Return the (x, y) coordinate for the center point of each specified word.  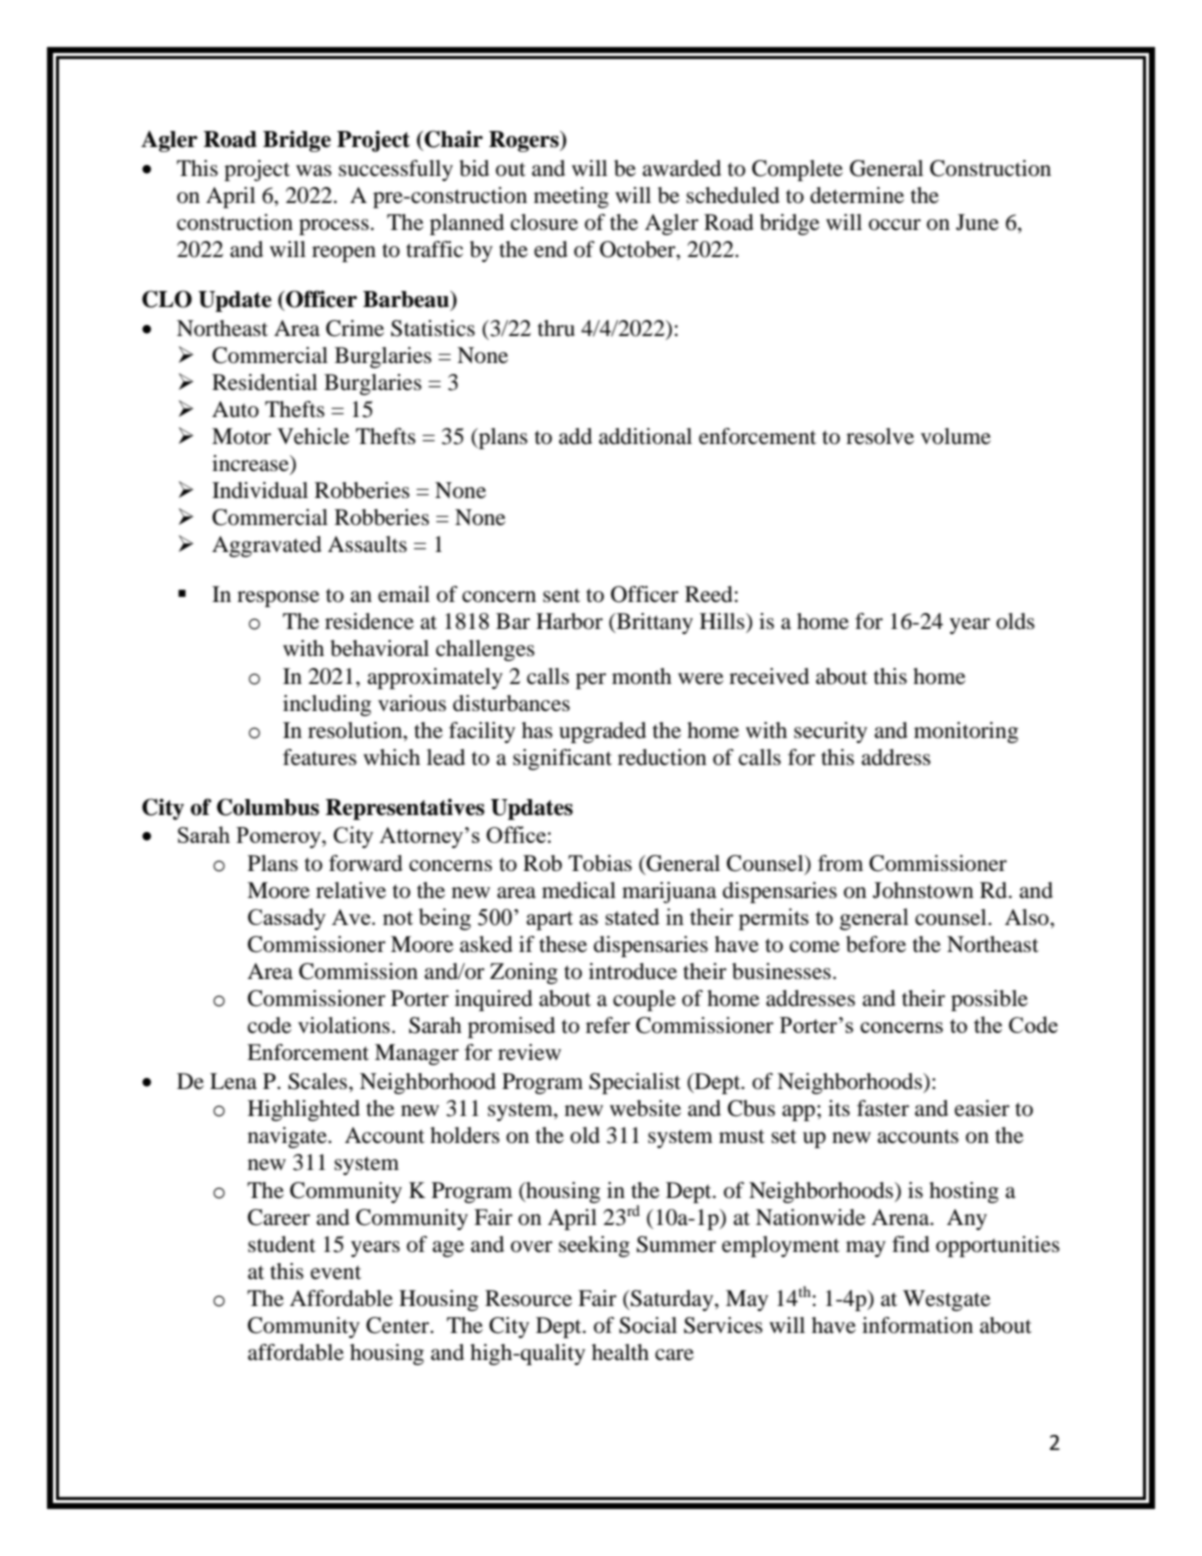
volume (956, 436)
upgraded (602, 732)
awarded (681, 168)
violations (344, 1025)
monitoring (966, 732)
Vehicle (313, 436)
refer (608, 1025)
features (320, 757)
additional (645, 436)
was (314, 171)
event (336, 1273)
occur (895, 225)
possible (989, 1000)
